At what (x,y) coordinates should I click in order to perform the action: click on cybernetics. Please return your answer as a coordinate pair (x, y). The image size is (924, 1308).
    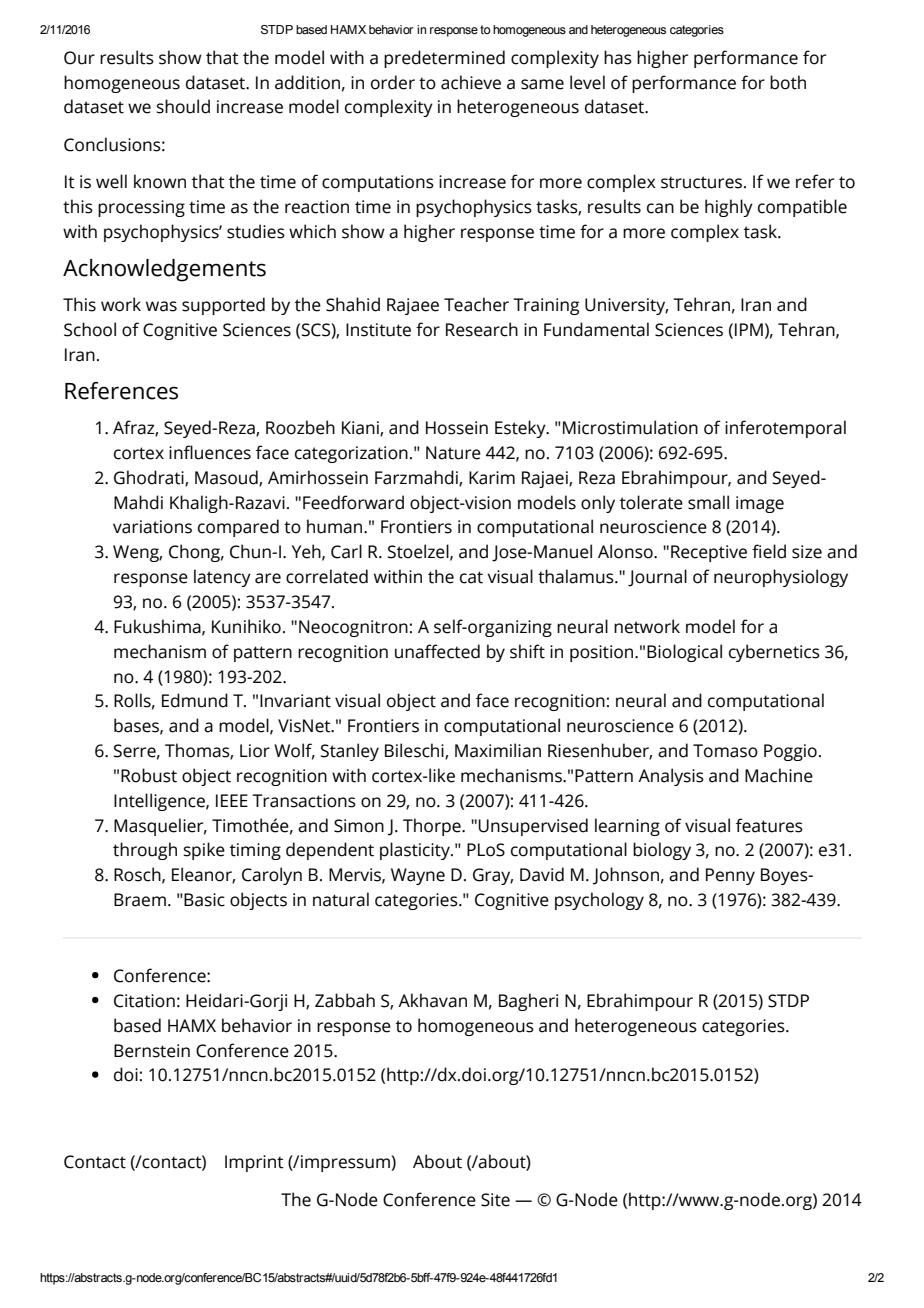
    Looking at the image, I should click on (774, 653).
